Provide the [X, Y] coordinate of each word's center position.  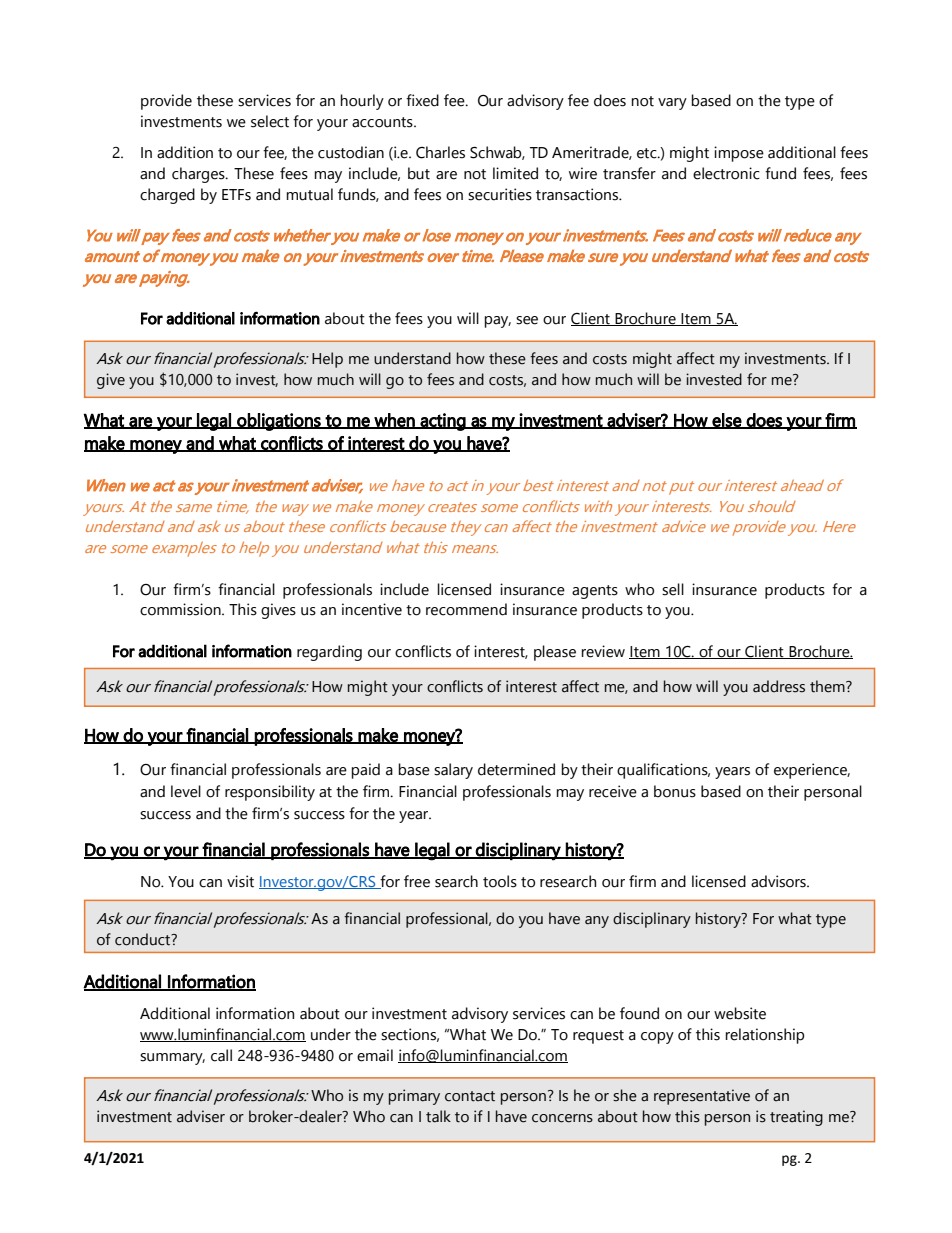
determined [516, 769]
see [527, 320]
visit [240, 881]
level [186, 791]
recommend [466, 609]
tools [500, 881]
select [270, 121]
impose [739, 154]
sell [673, 589]
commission [181, 609]
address [779, 686]
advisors [779, 881]
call [221, 1055]
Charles [440, 152]
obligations [279, 422]
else [726, 421]
